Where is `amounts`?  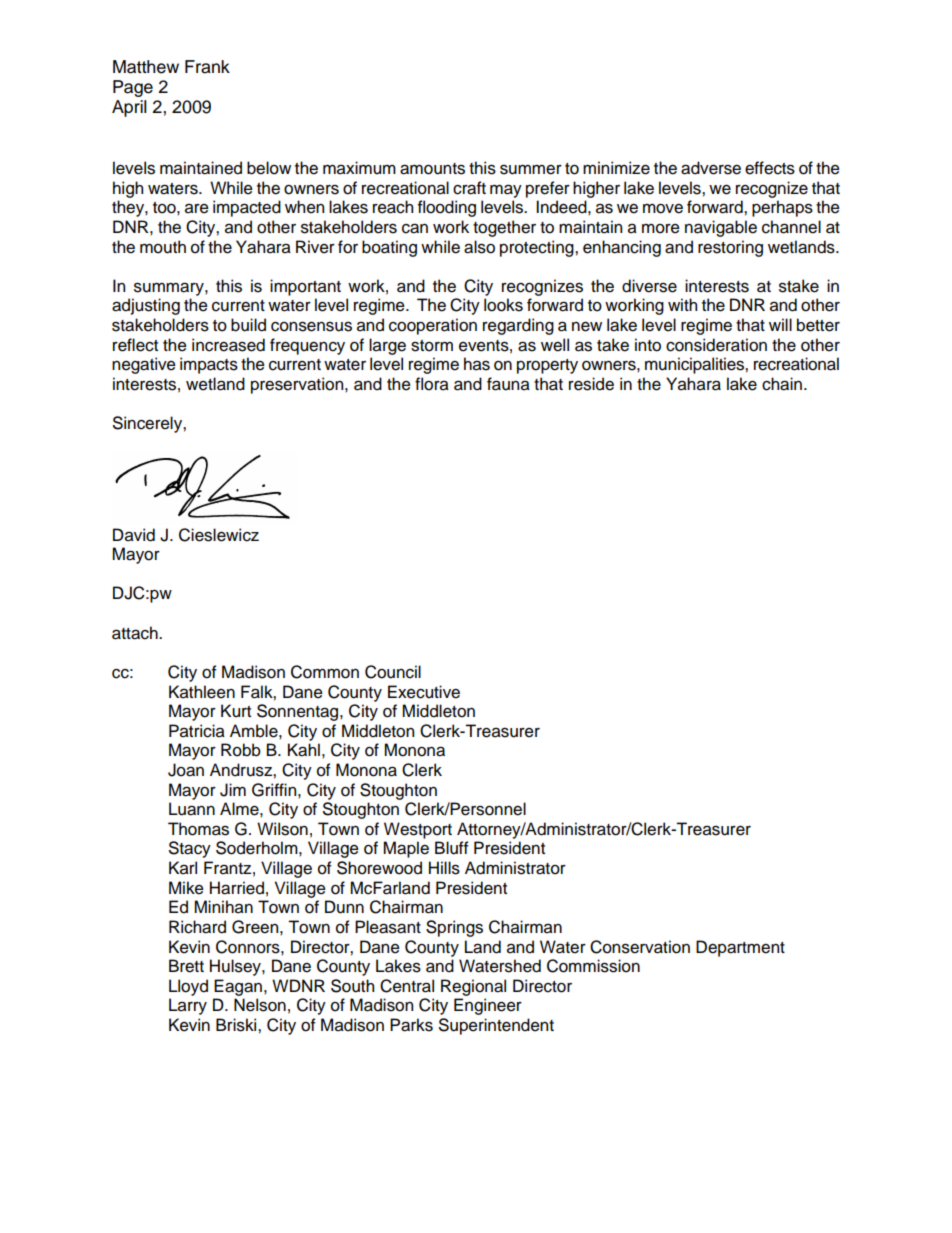
amounts is located at coordinates (432, 169).
